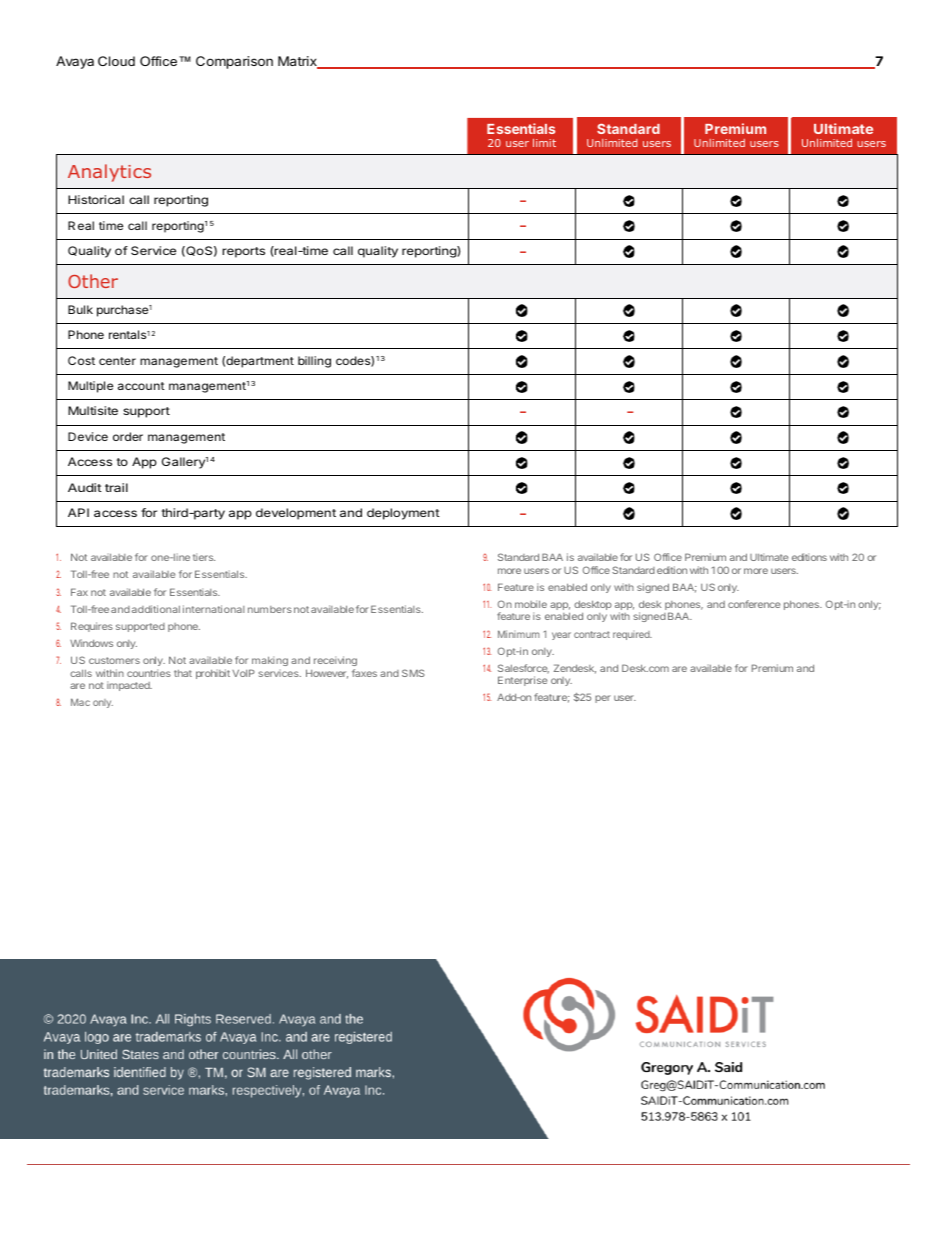 The width and height of the page is (952, 1233). Describe the element at coordinates (116, 61) in the page. I see `Cloud` at that location.
